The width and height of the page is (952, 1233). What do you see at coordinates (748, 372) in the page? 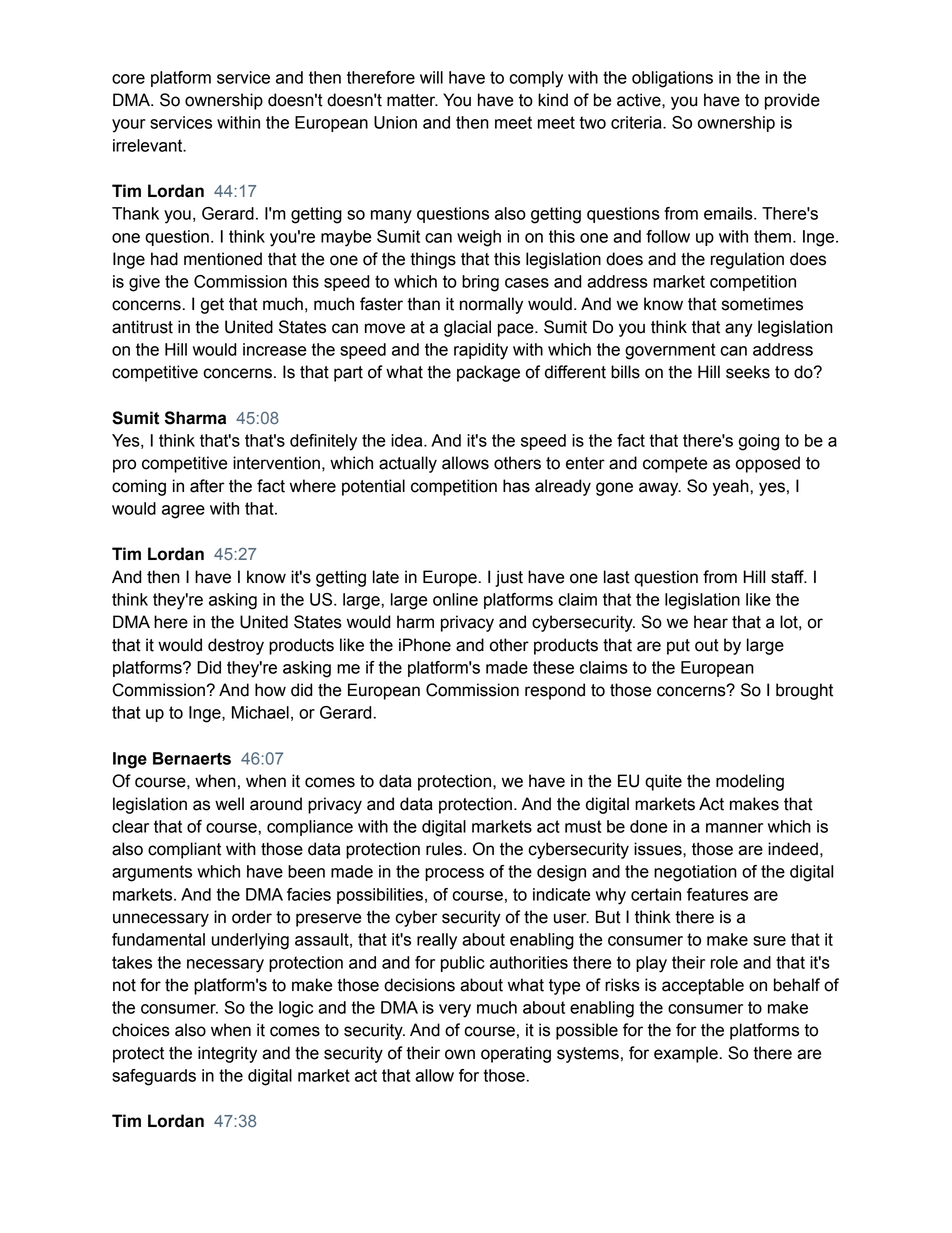
I see `seeks` at bounding box center [748, 372].
